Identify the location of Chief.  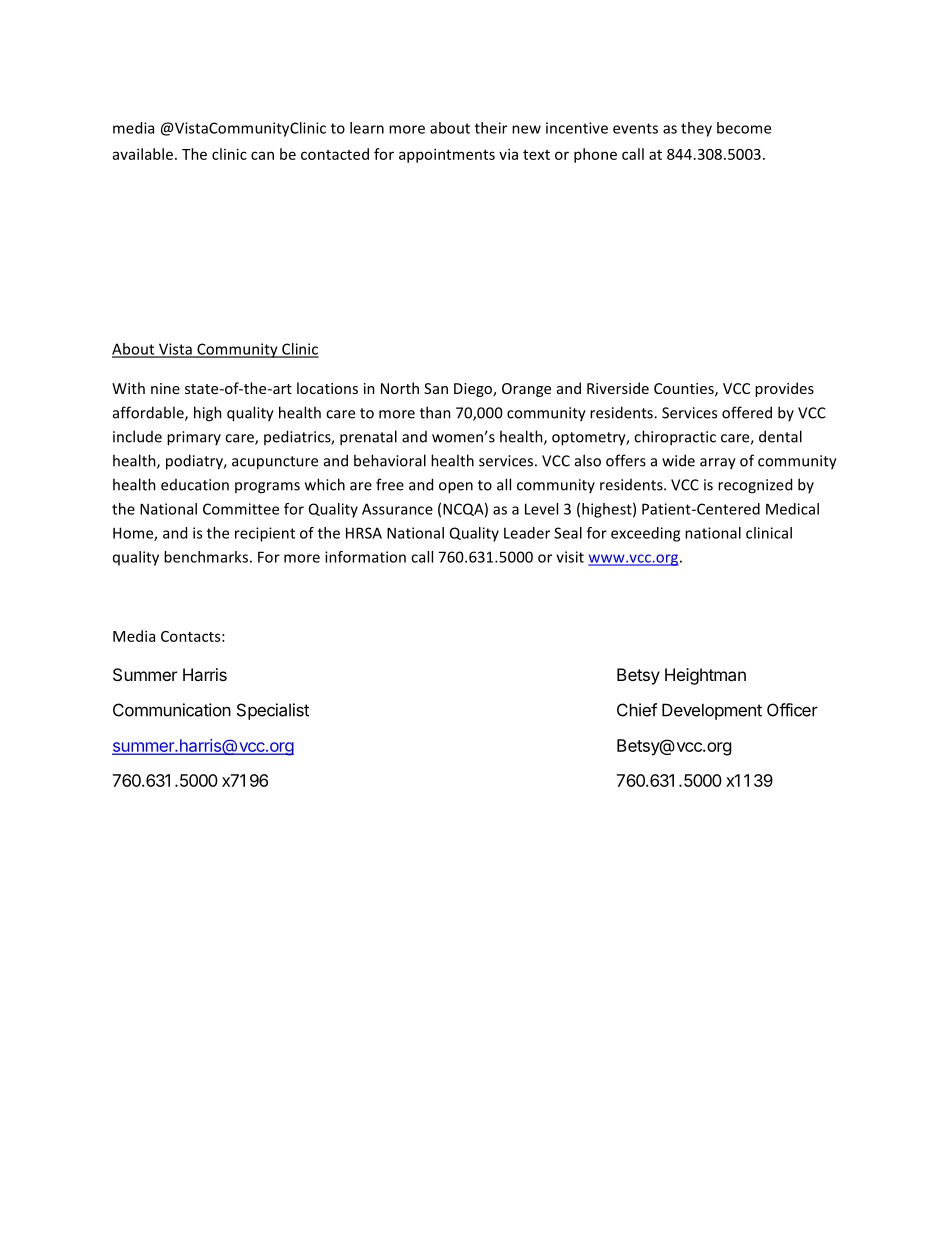
(637, 710).
